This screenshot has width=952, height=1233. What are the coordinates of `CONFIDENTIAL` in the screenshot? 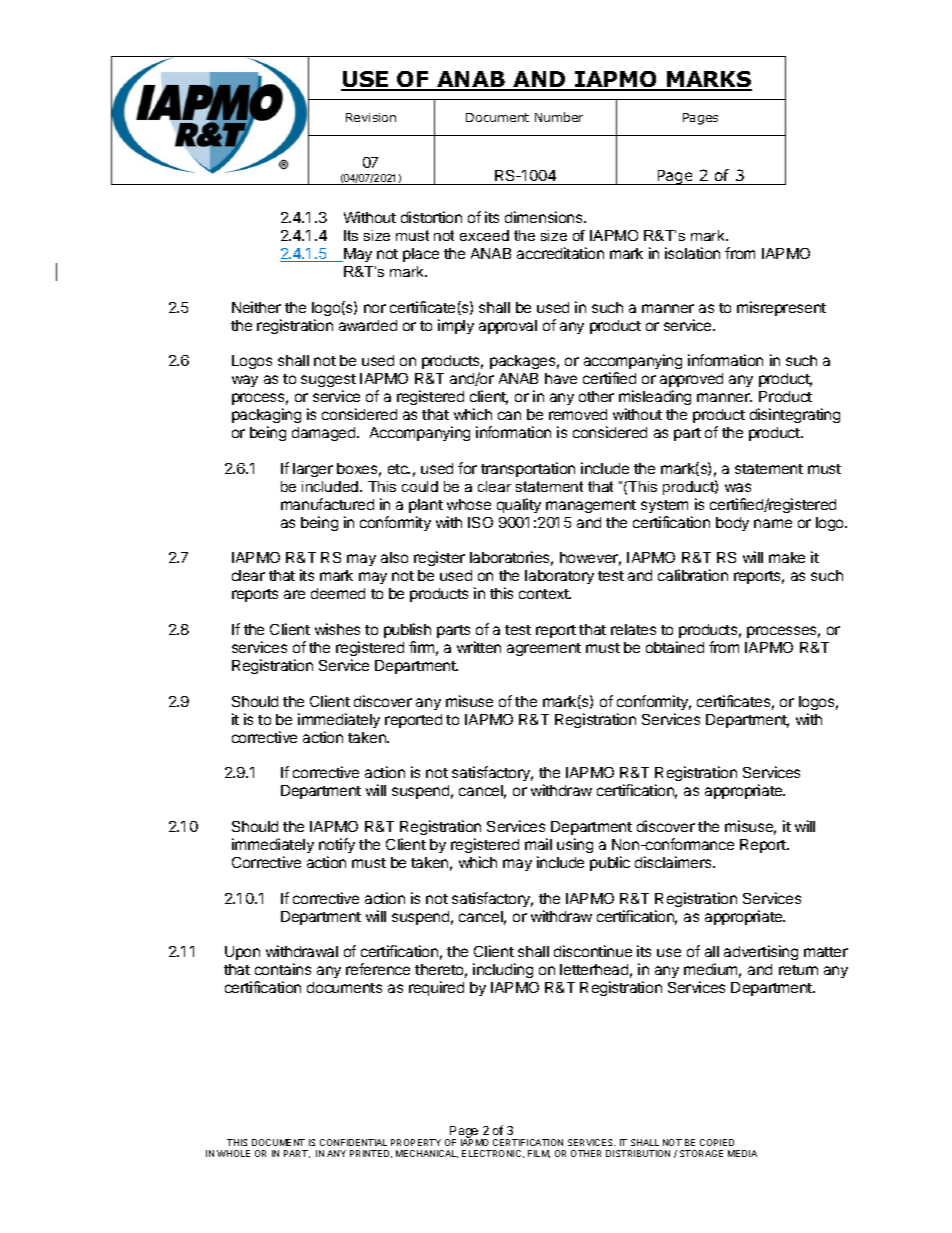 It's located at (353, 1142).
